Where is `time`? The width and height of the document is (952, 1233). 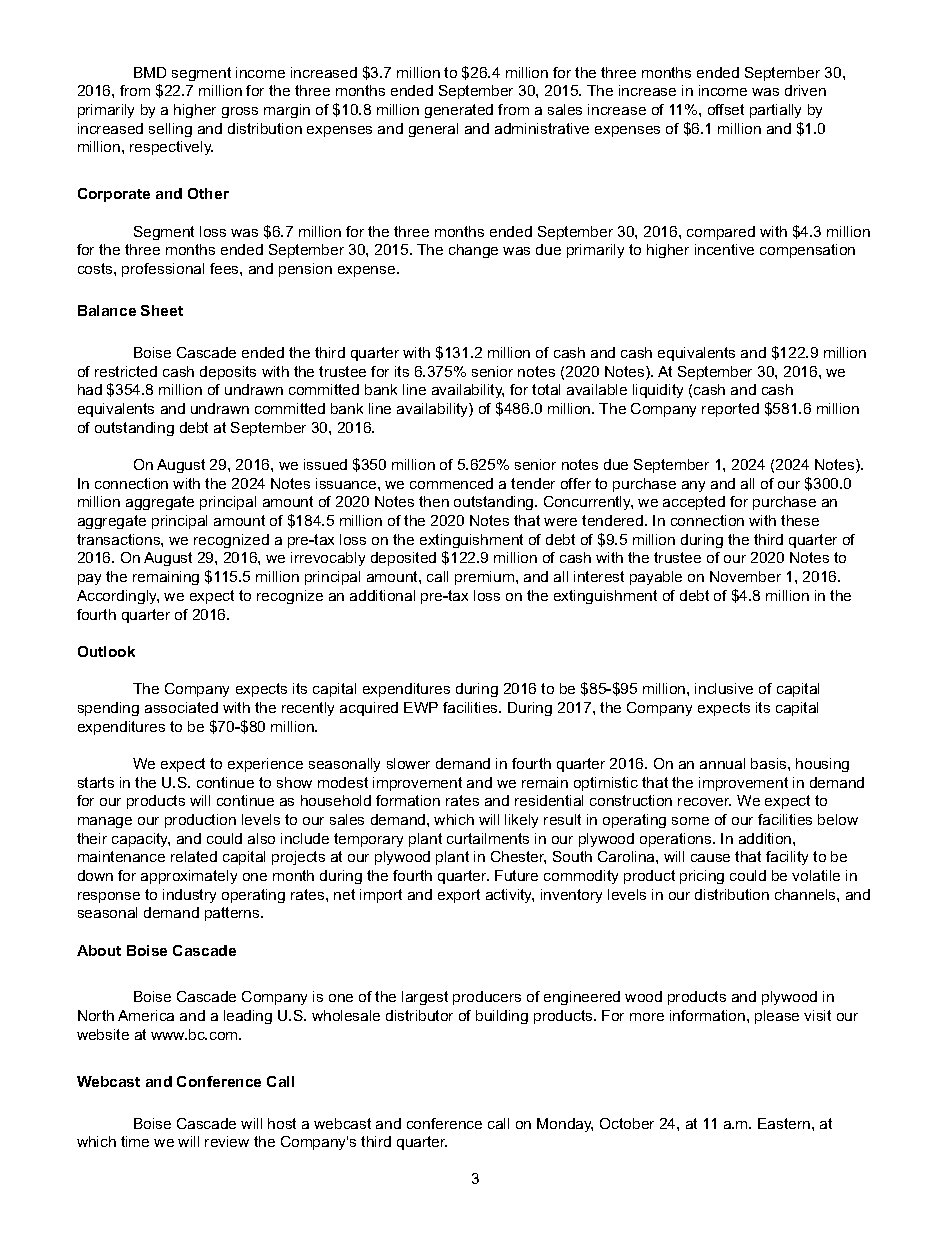
time is located at coordinates (135, 1141).
